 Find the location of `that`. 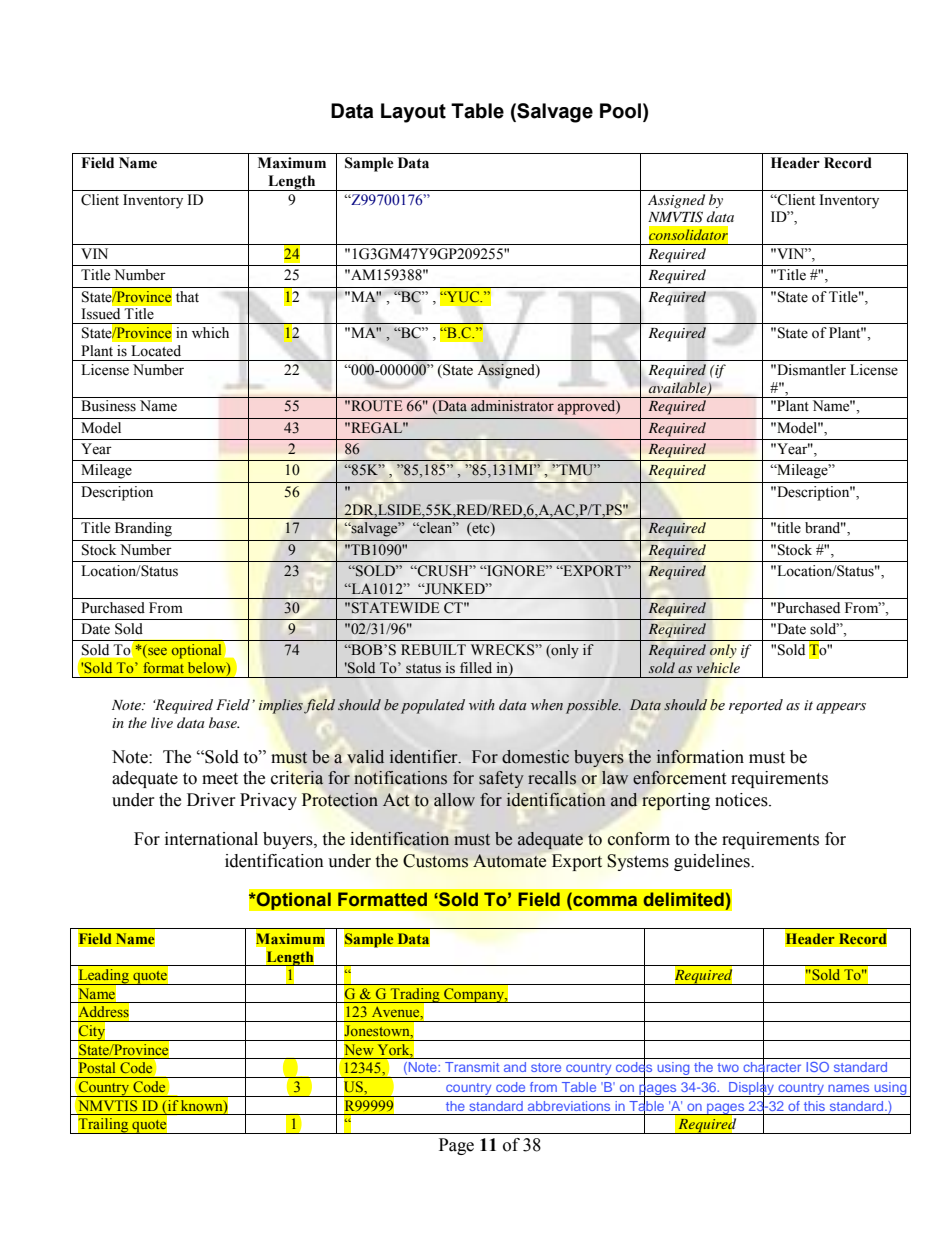

that is located at coordinates (187, 296).
